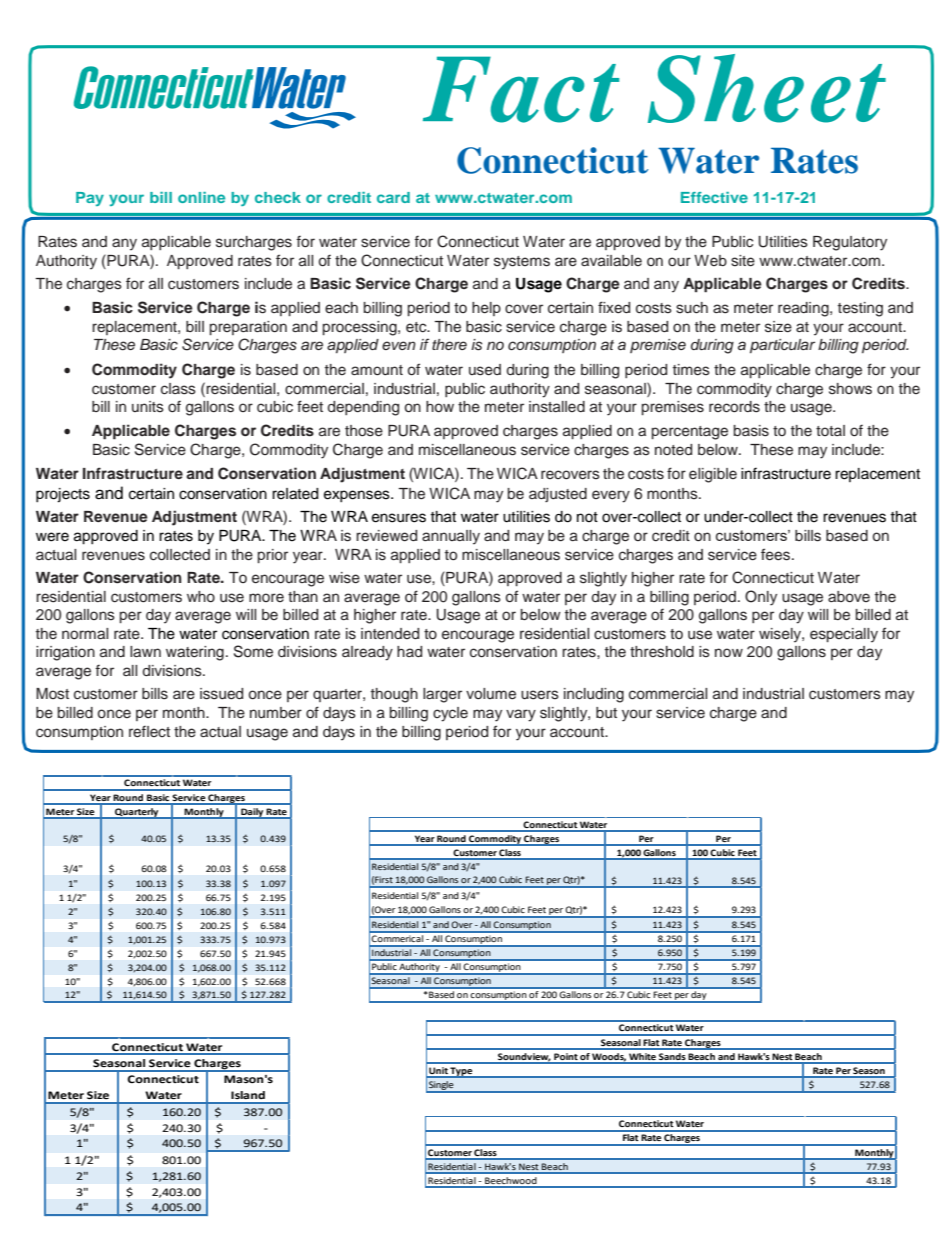 This screenshot has height=1233, width=952. What do you see at coordinates (450, 714) in the screenshot?
I see `cycle` at bounding box center [450, 714].
